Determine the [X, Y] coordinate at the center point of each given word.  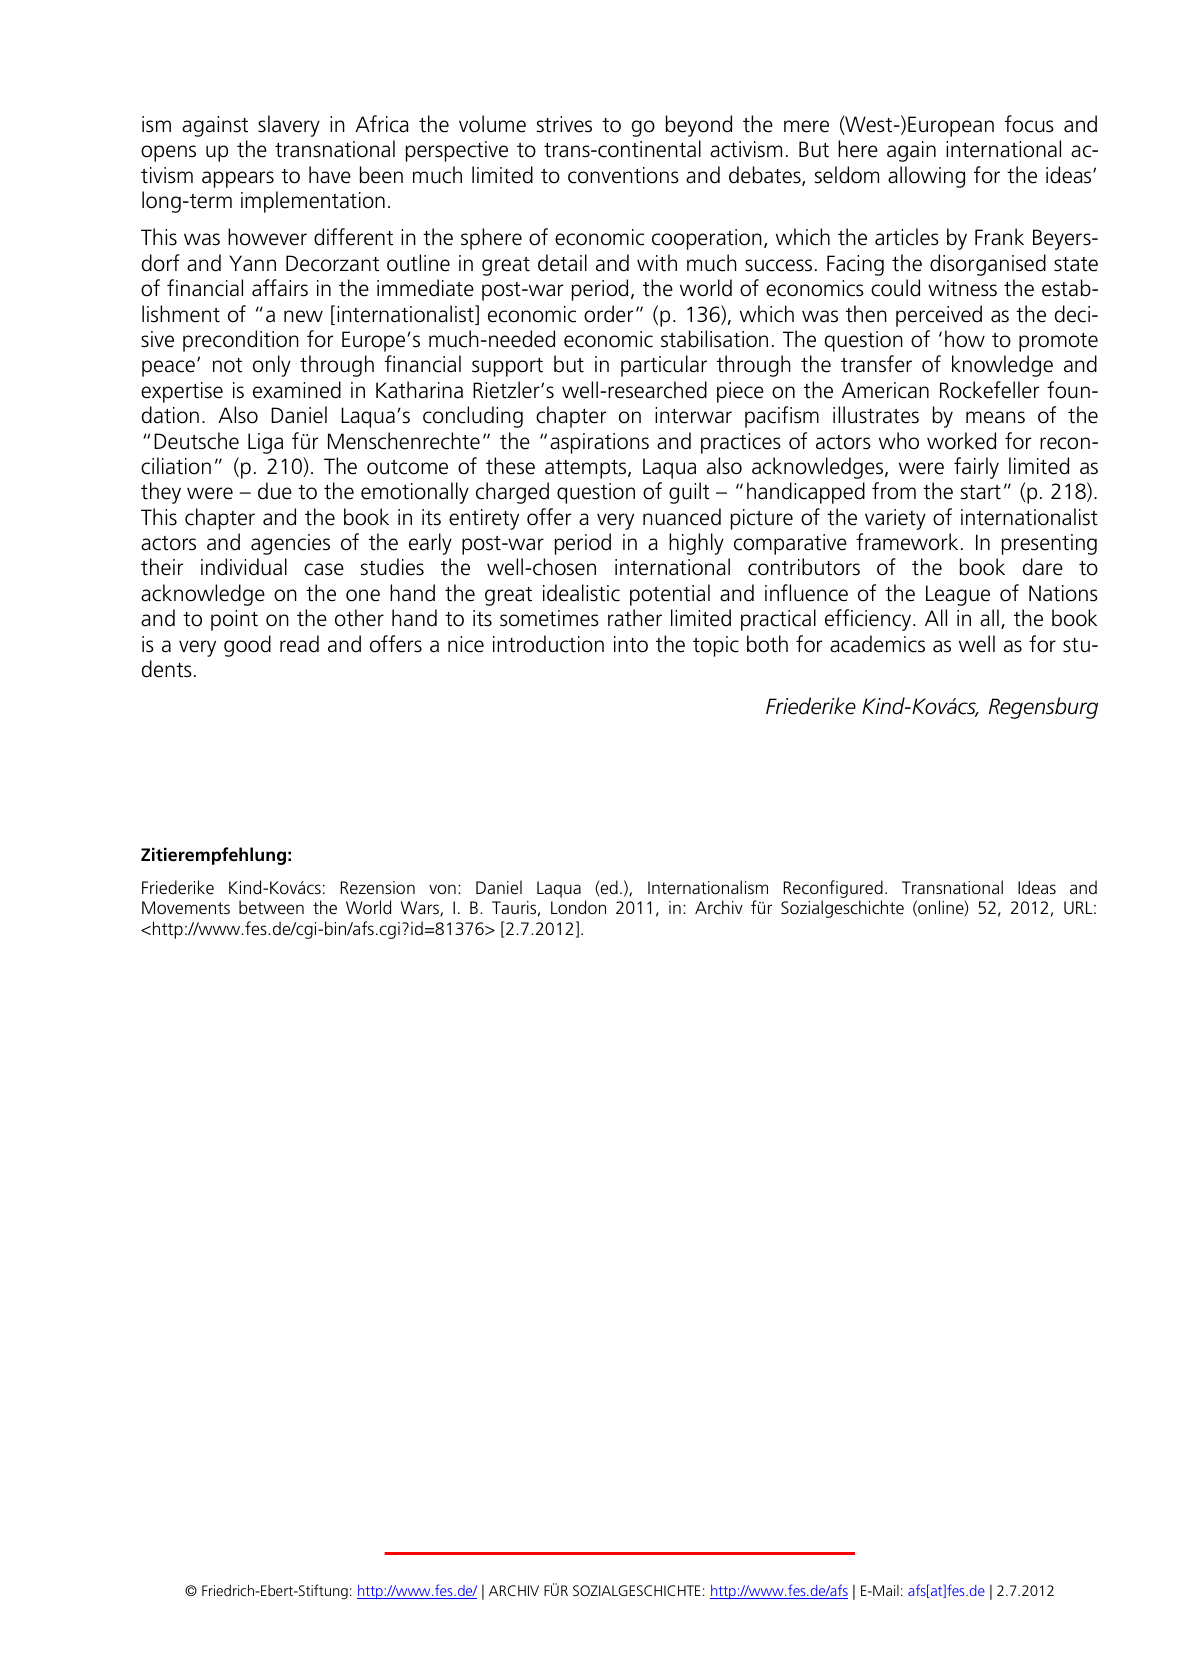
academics [877, 644]
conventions [623, 175]
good [247, 646]
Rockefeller [989, 390]
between [271, 907]
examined [297, 390]
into [631, 644]
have [330, 175]
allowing [926, 177]
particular [664, 366]
